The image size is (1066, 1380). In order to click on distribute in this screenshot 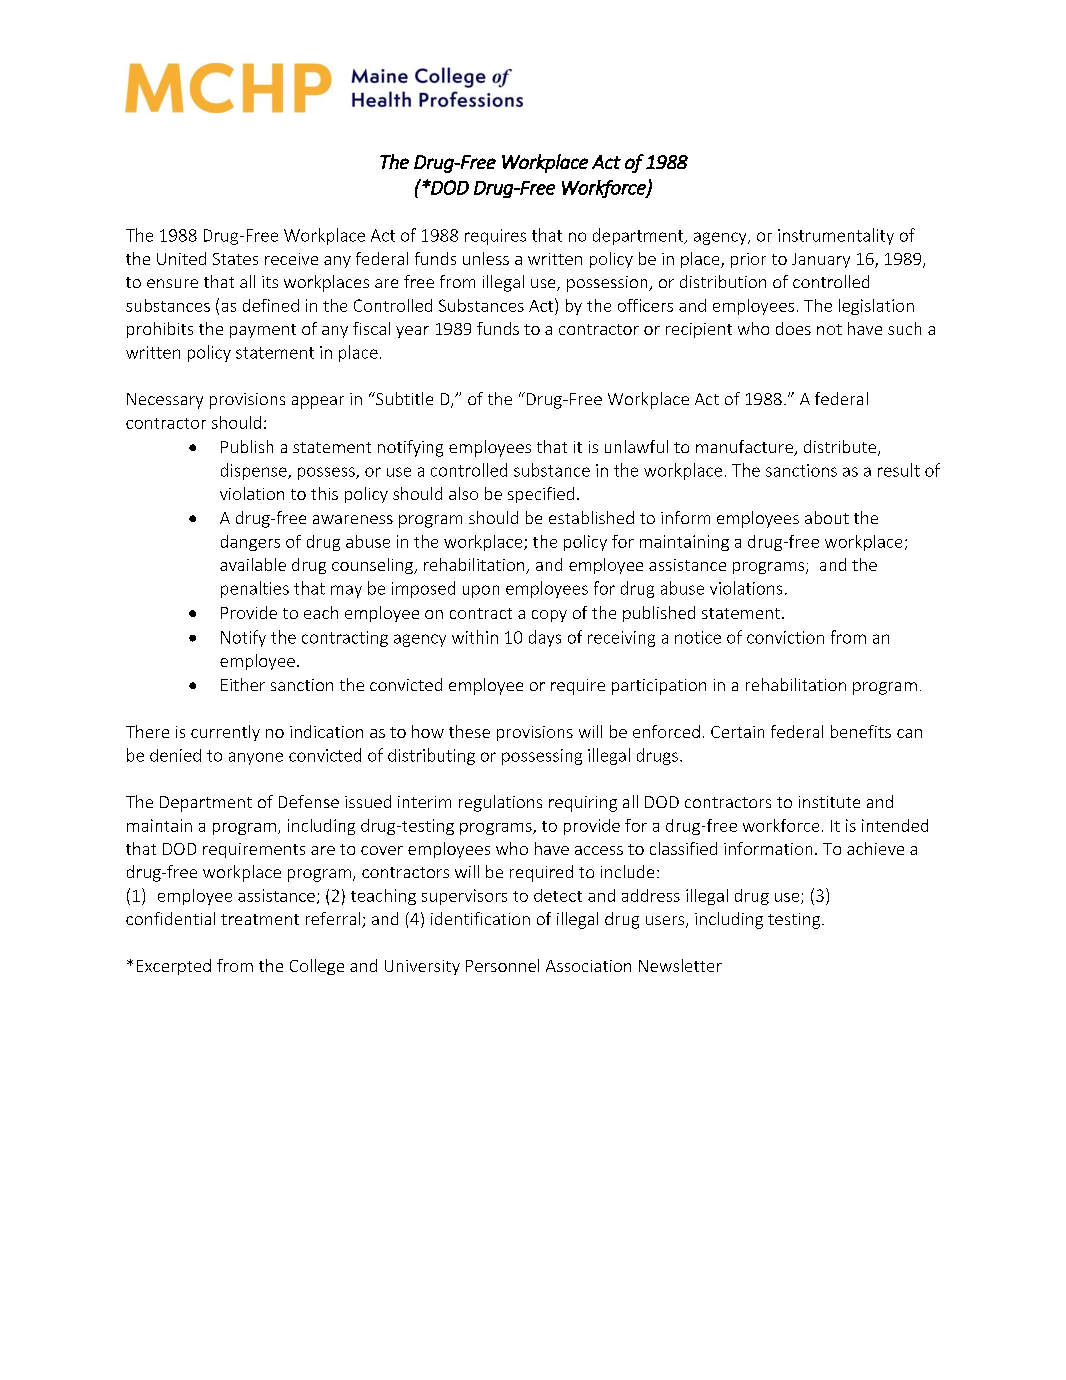, I will do `click(841, 448)`.
